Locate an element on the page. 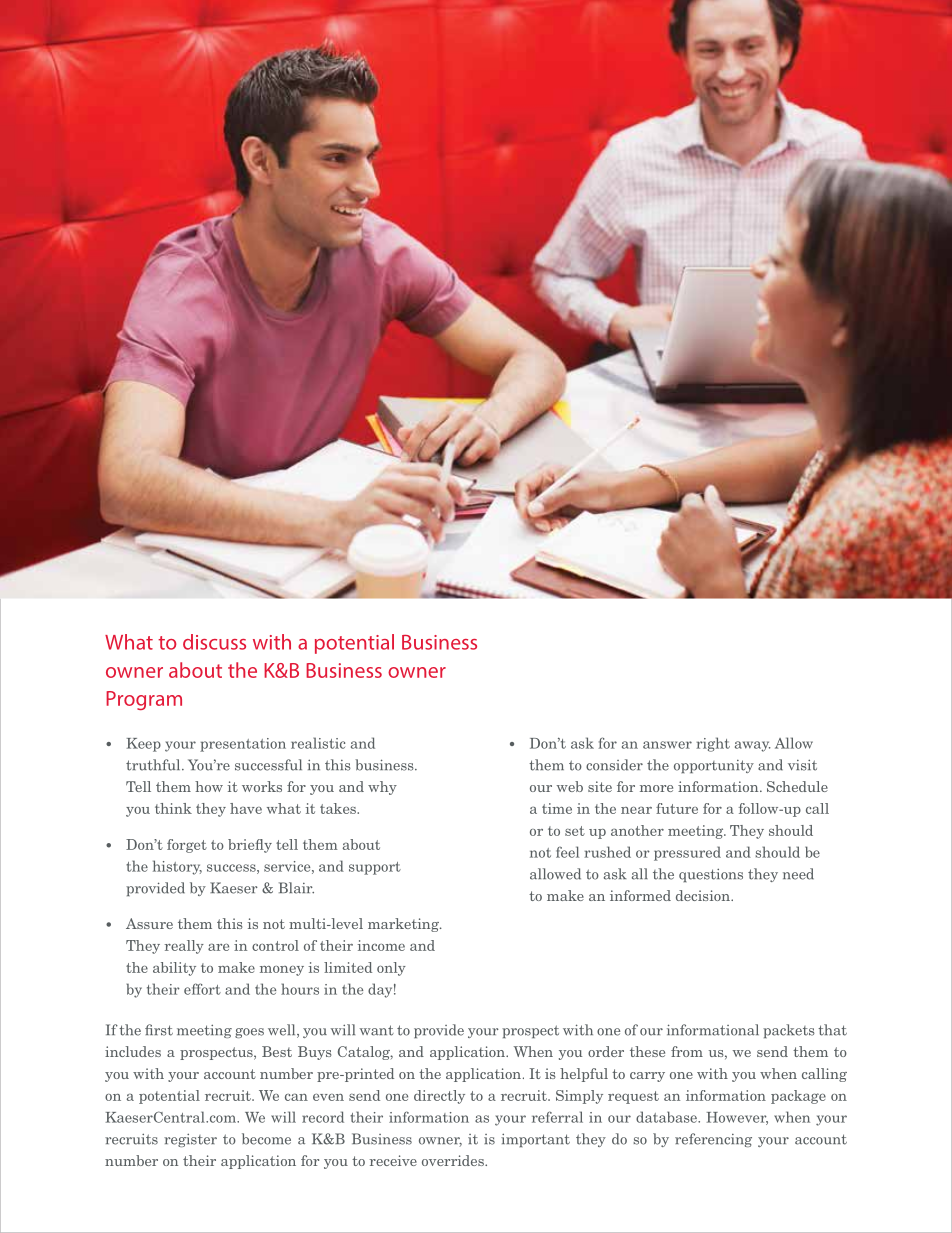 This image has height=1233, width=952. discuss is located at coordinates (214, 642).
